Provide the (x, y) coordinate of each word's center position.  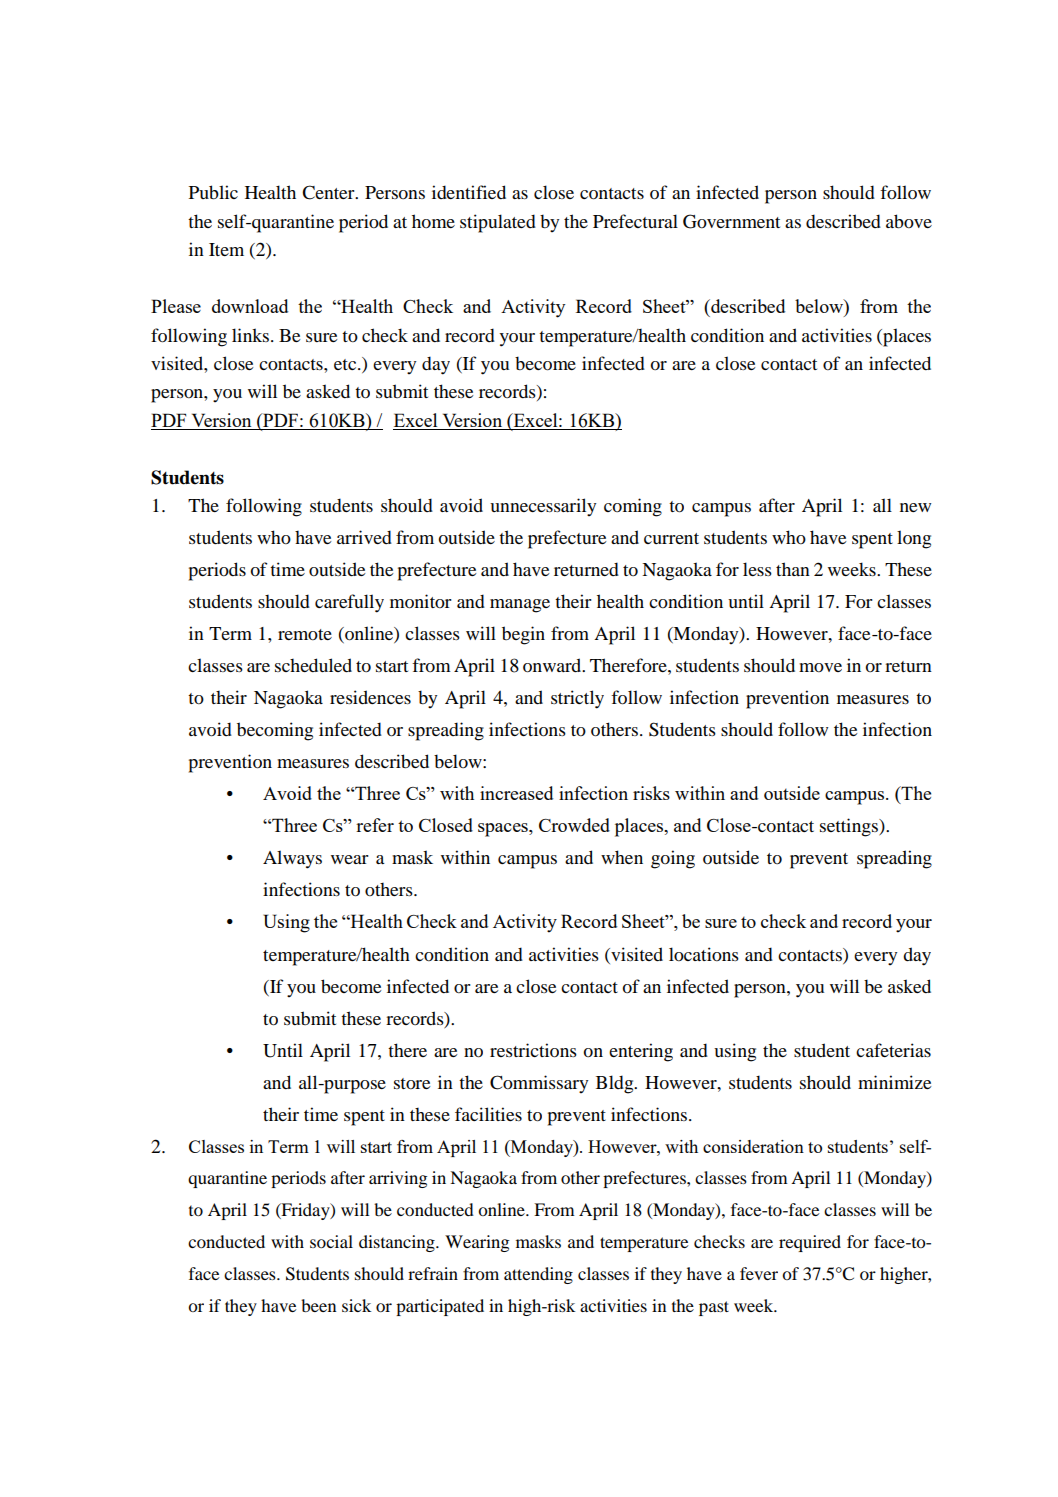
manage (520, 606)
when (622, 857)
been (318, 1305)
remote (305, 634)
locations (704, 954)
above (909, 221)
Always (292, 859)
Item (226, 249)
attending (538, 1275)
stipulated (498, 223)
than (793, 569)
